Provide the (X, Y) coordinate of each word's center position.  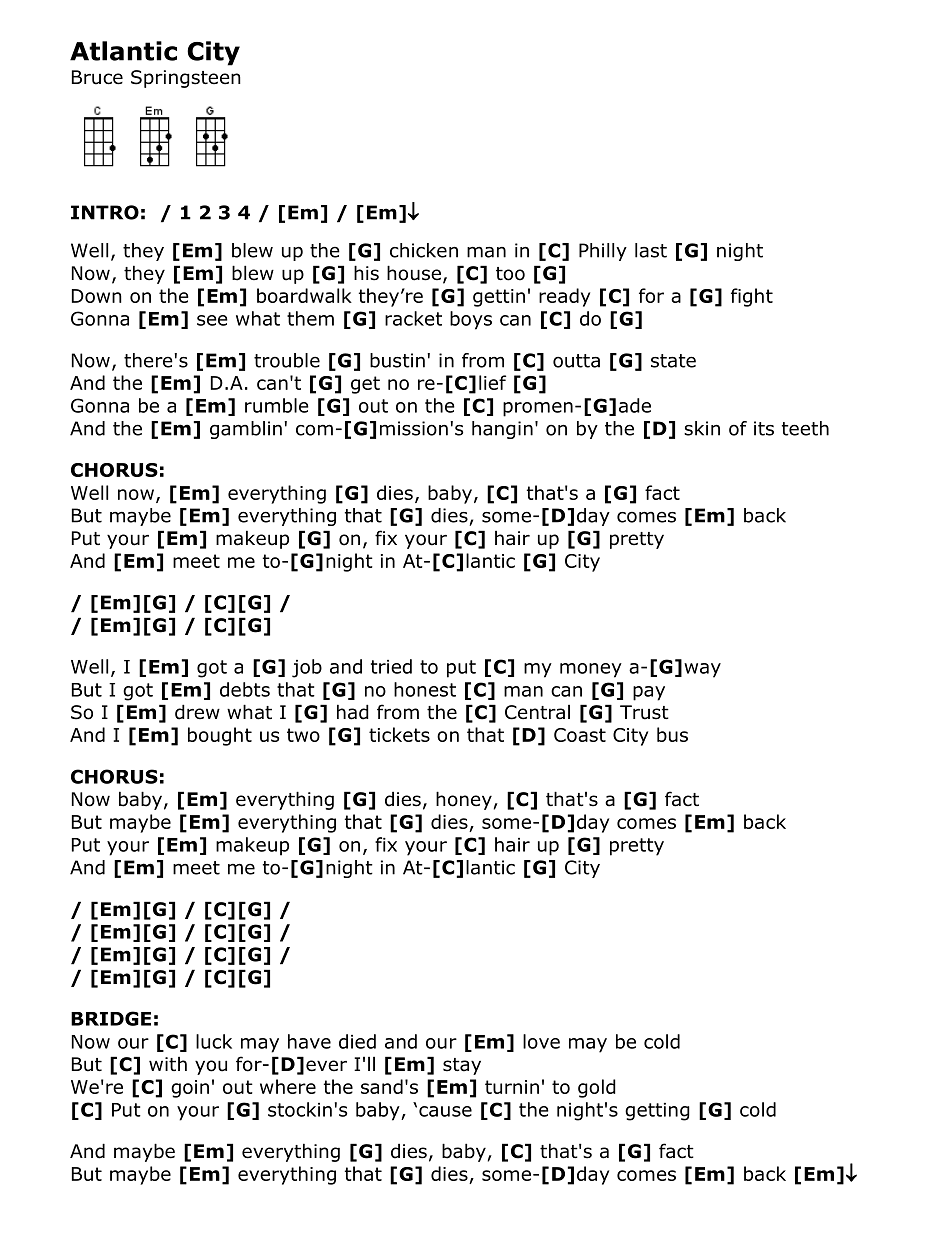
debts (245, 689)
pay (649, 693)
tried (391, 666)
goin (190, 1089)
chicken (424, 250)
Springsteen (186, 79)
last (651, 250)
